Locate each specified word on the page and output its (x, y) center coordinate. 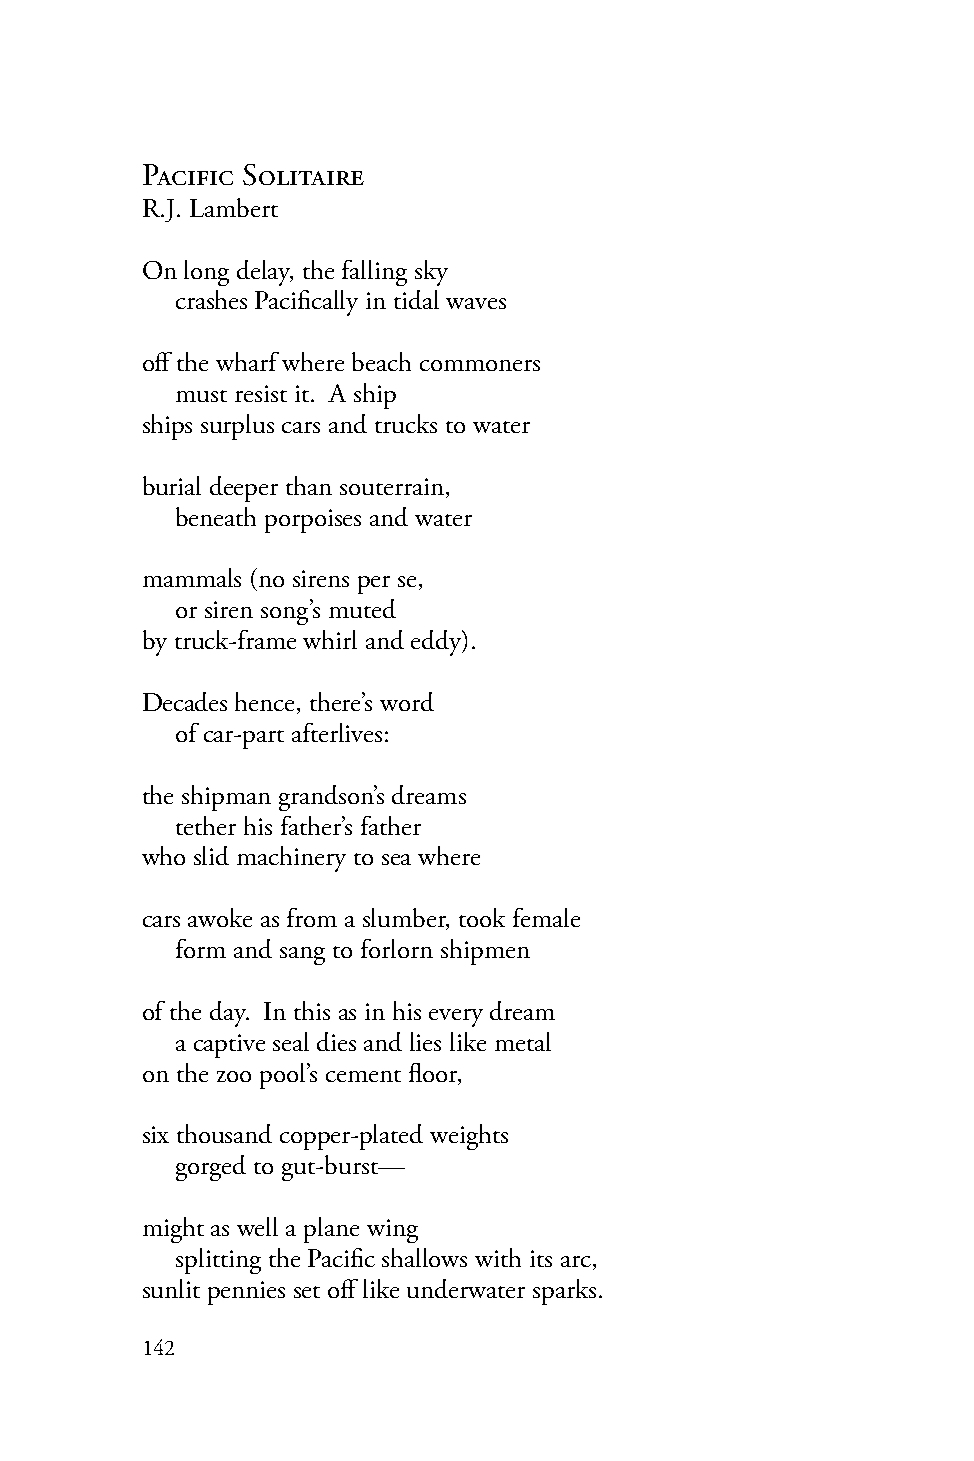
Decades (185, 701)
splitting (218, 1261)
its (541, 1258)
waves (476, 303)
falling (374, 273)
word (407, 701)
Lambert (234, 207)
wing (392, 1231)
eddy (437, 643)
